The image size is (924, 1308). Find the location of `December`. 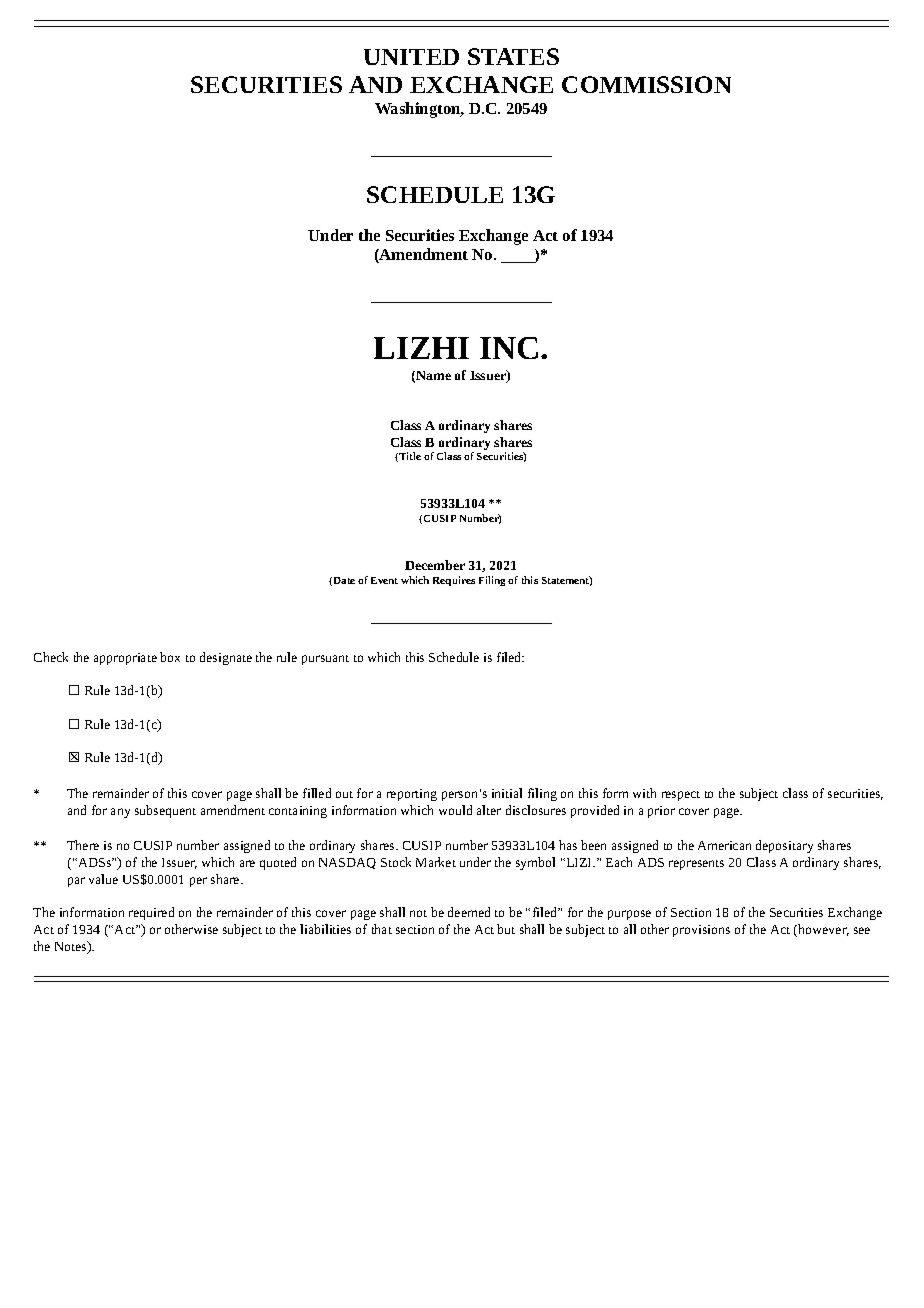

December is located at coordinates (435, 565).
